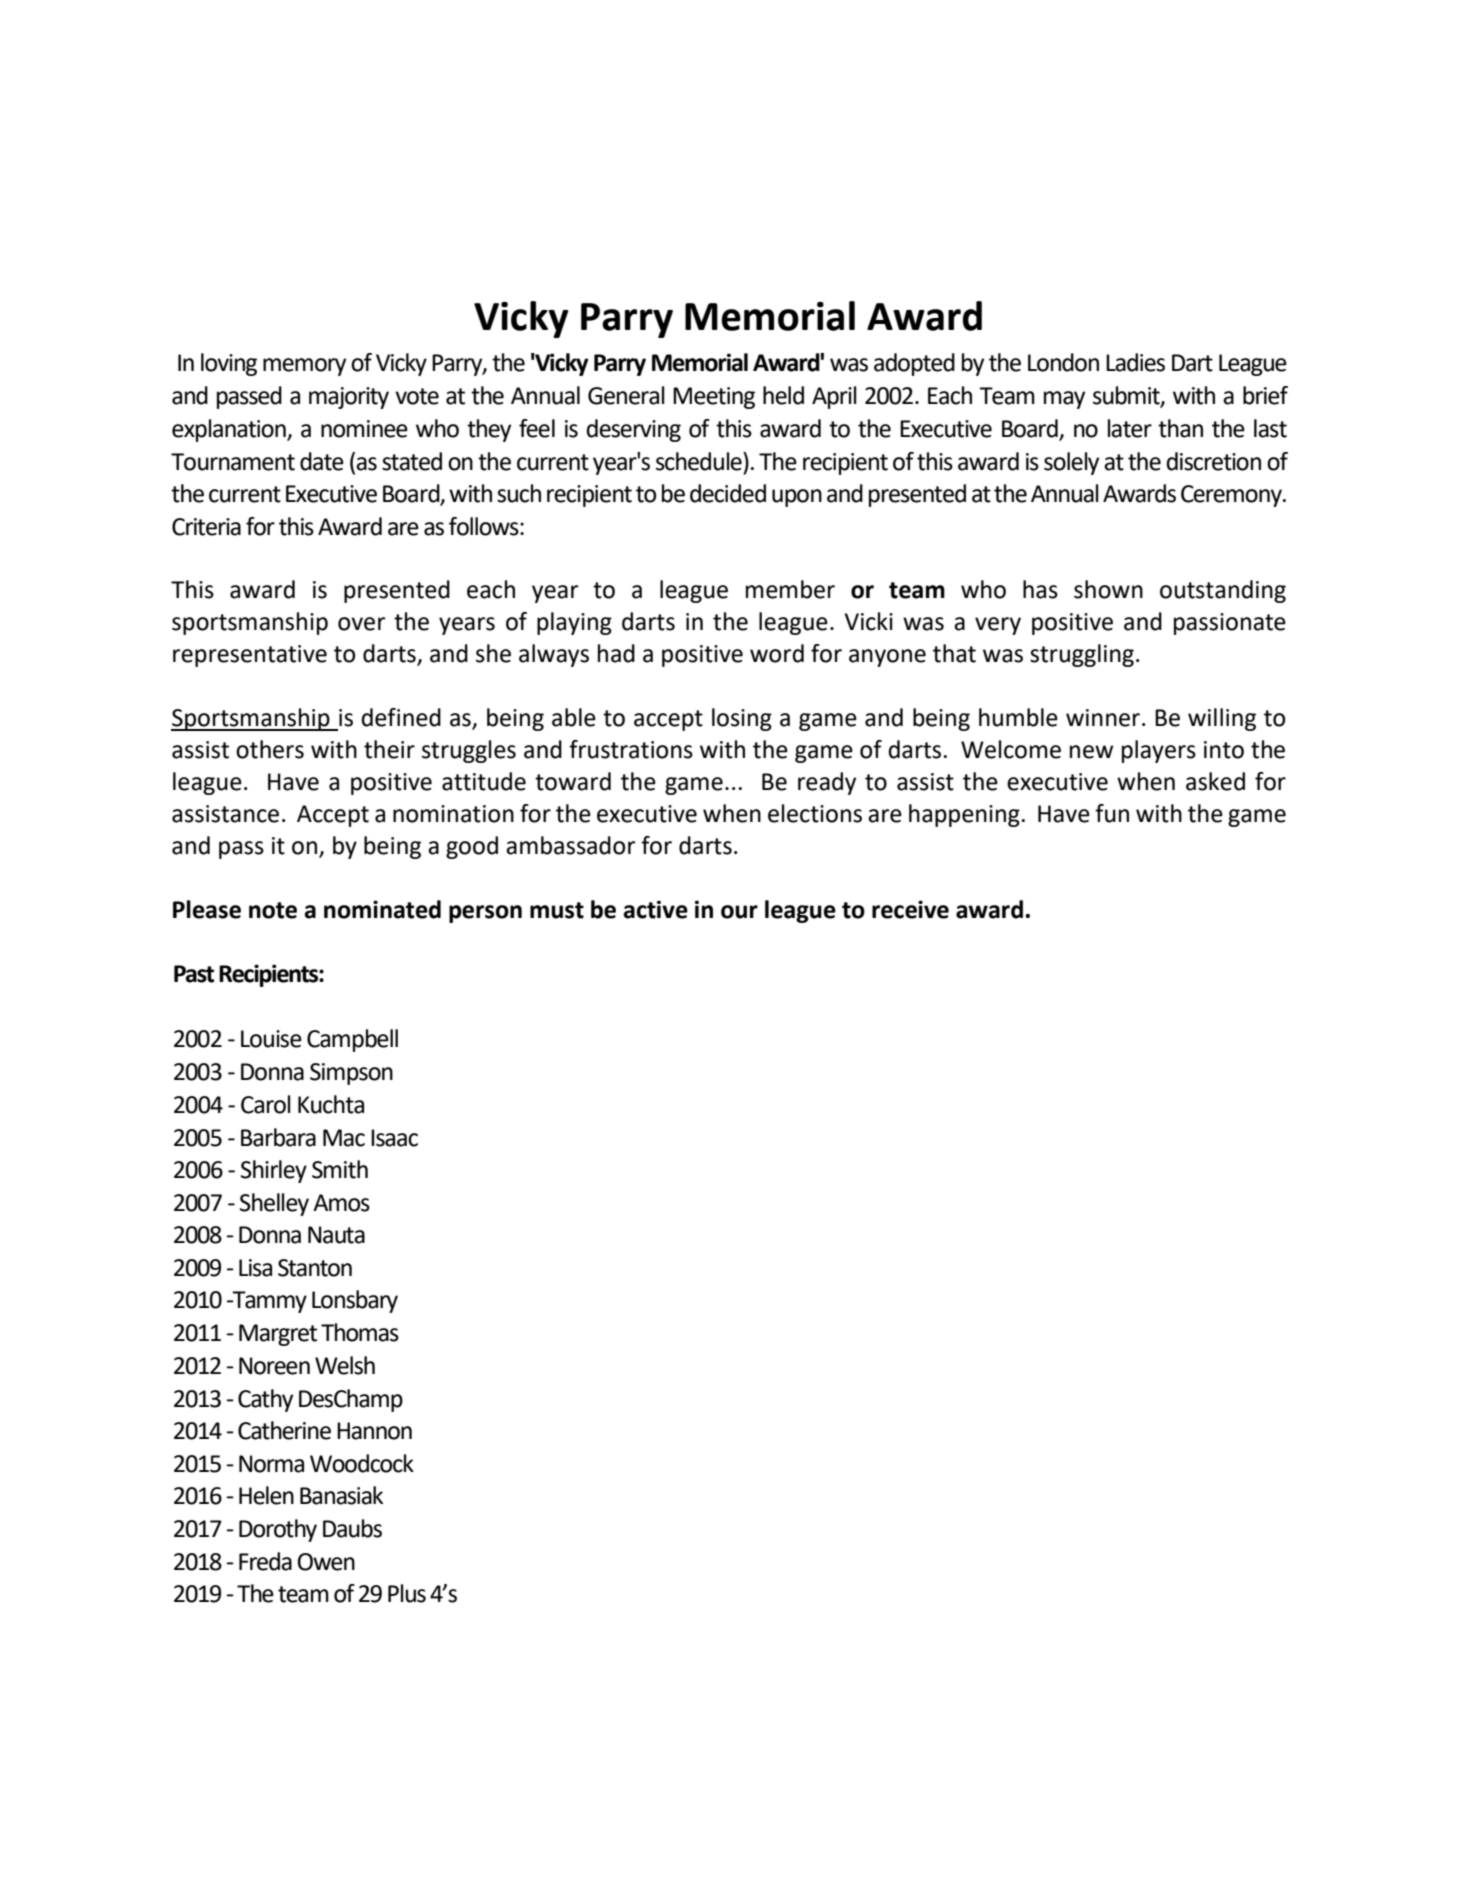 Image resolution: width=1458 pixels, height=1887 pixels. Describe the element at coordinates (326, 1562) in the screenshot. I see `Owen` at that location.
